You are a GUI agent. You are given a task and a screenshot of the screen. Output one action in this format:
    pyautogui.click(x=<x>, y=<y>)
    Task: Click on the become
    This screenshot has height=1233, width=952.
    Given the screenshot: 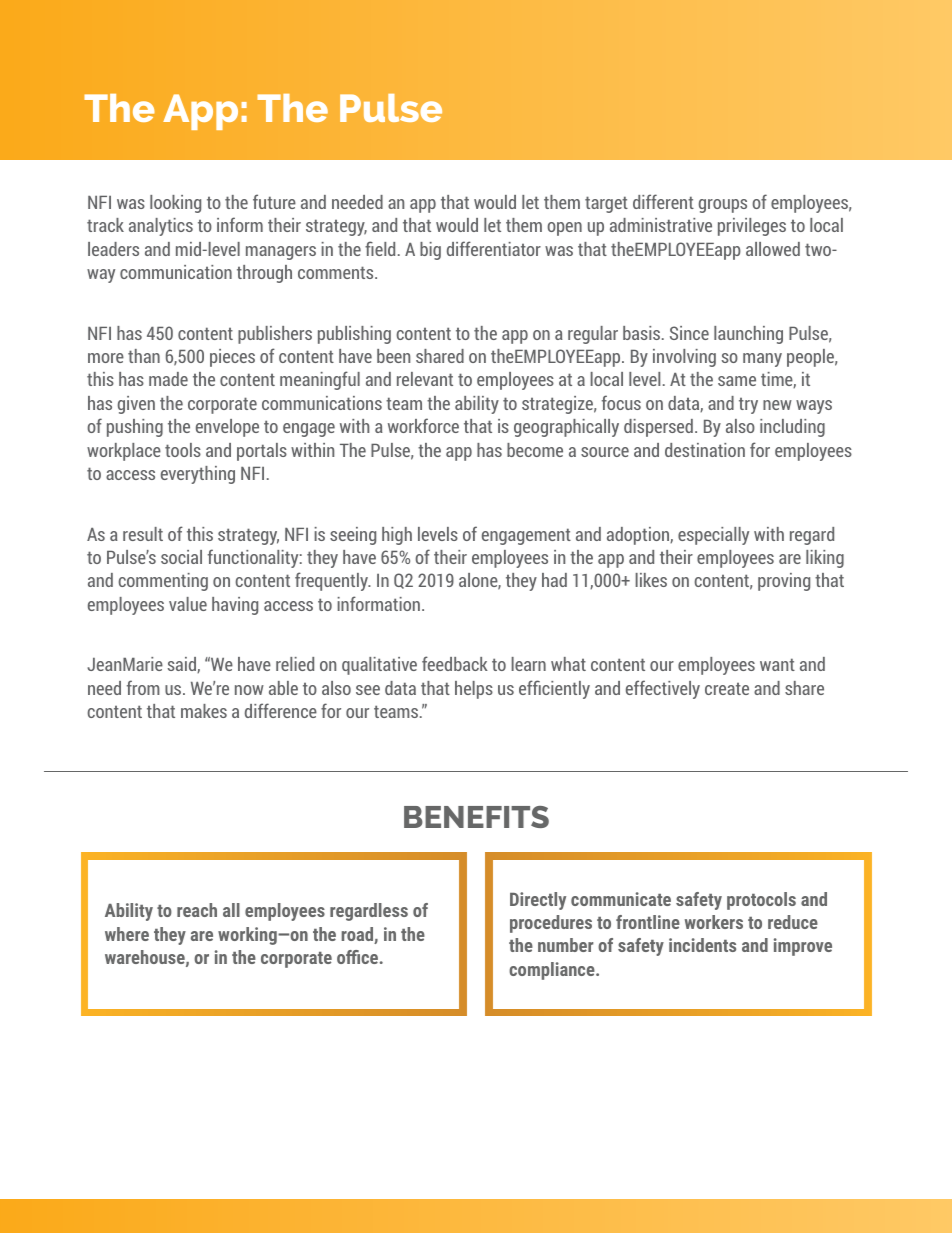 What is the action you would take?
    pyautogui.click(x=535, y=450)
